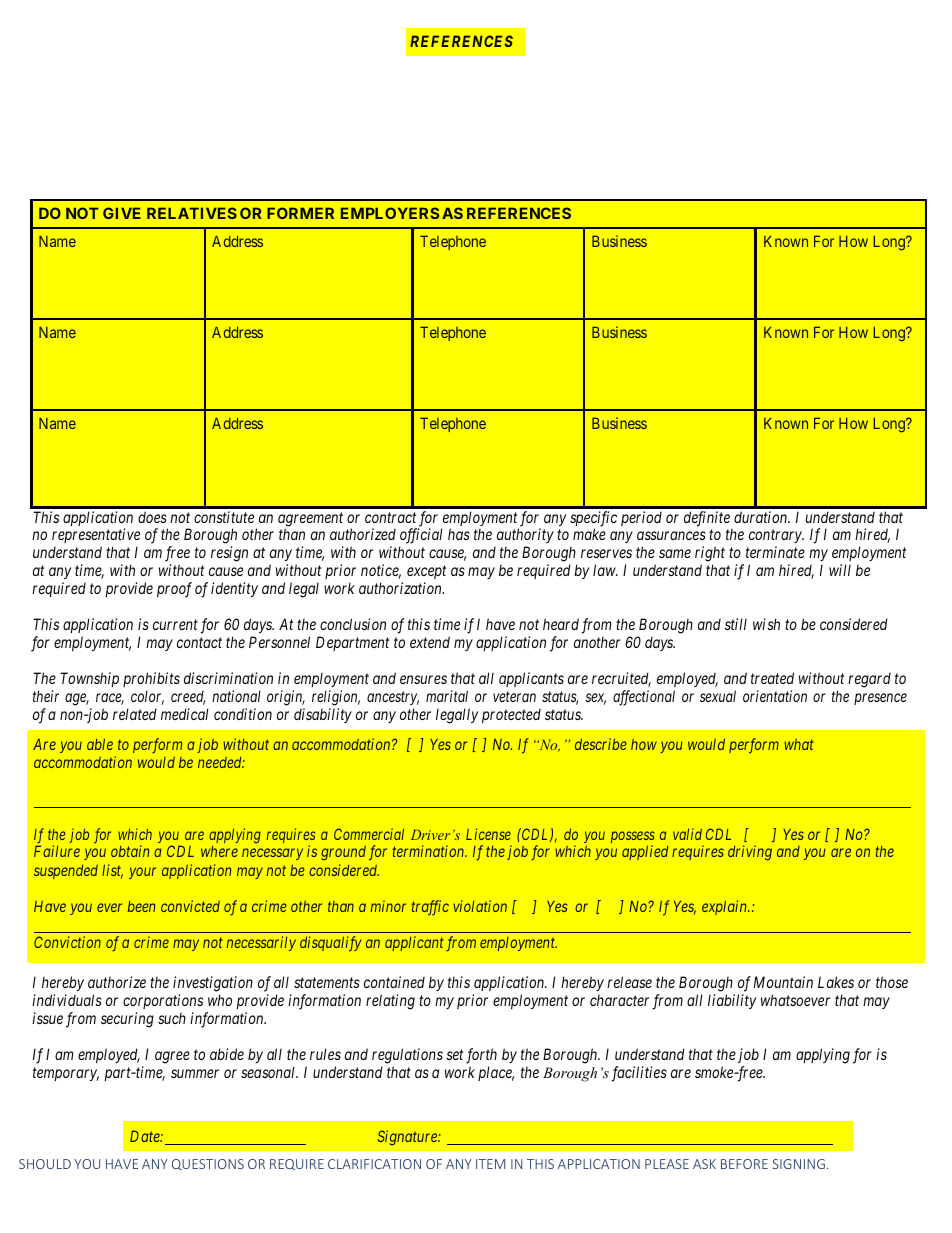  What do you see at coordinates (122, 213) in the document?
I see `GIVE` at bounding box center [122, 213].
